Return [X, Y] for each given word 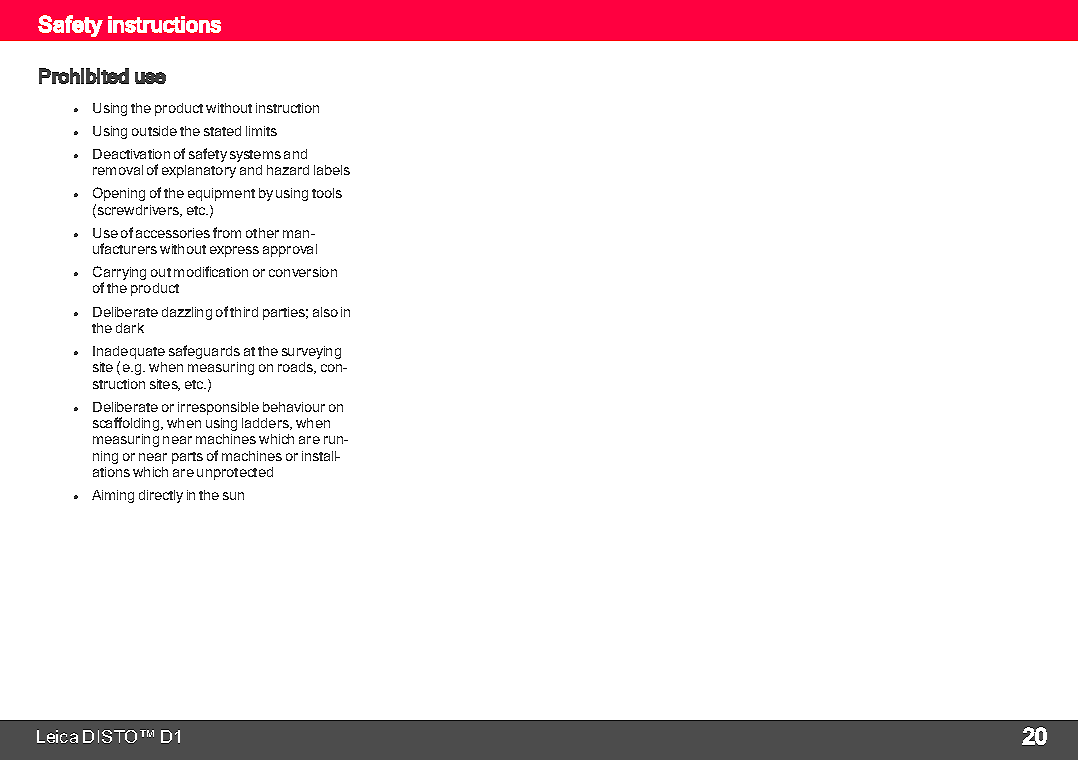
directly [161, 496]
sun [233, 496]
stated [222, 131]
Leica [57, 736]
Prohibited [84, 76]
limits [261, 131]
